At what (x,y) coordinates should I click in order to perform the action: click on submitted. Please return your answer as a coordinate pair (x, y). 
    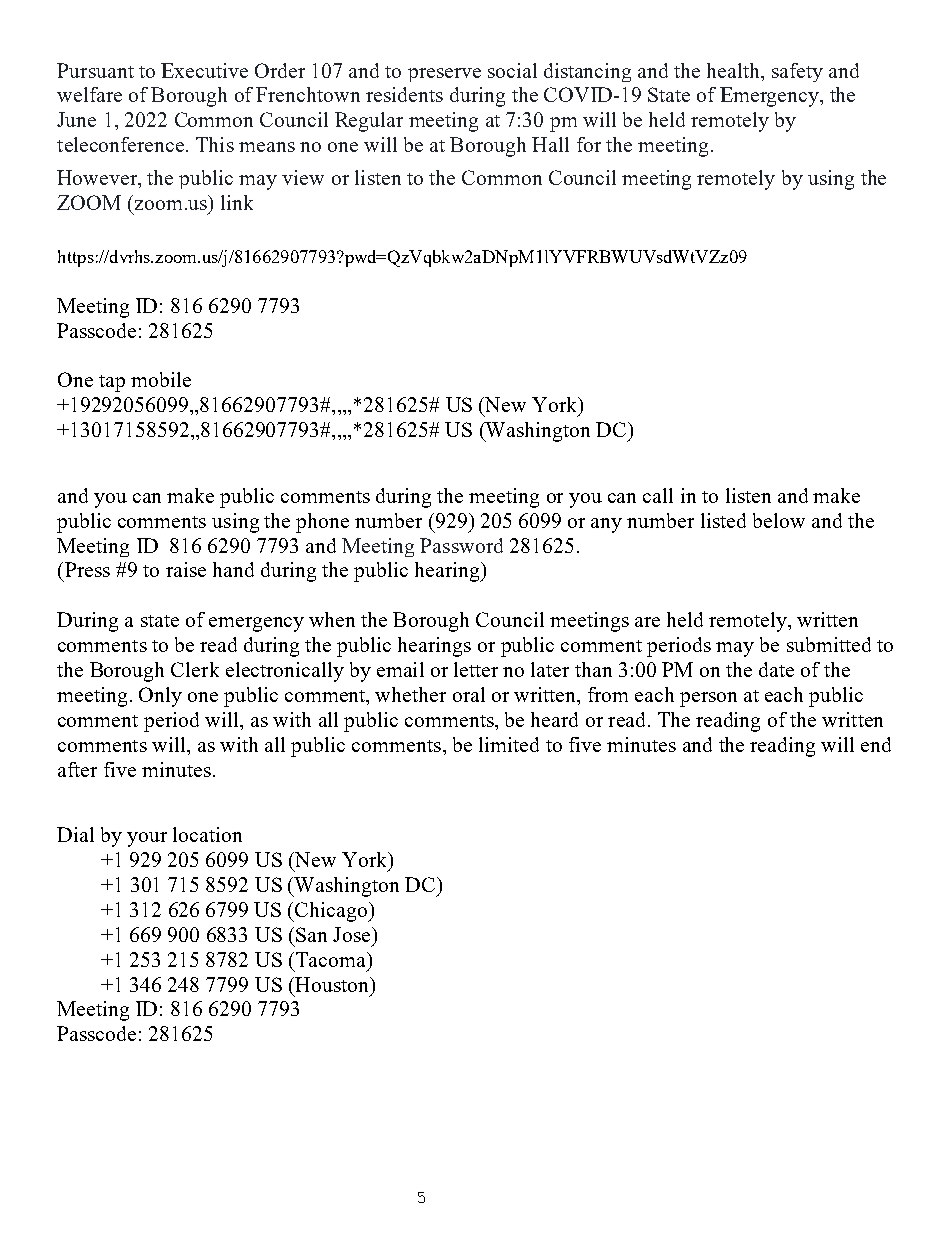
    Looking at the image, I should click on (829, 644).
